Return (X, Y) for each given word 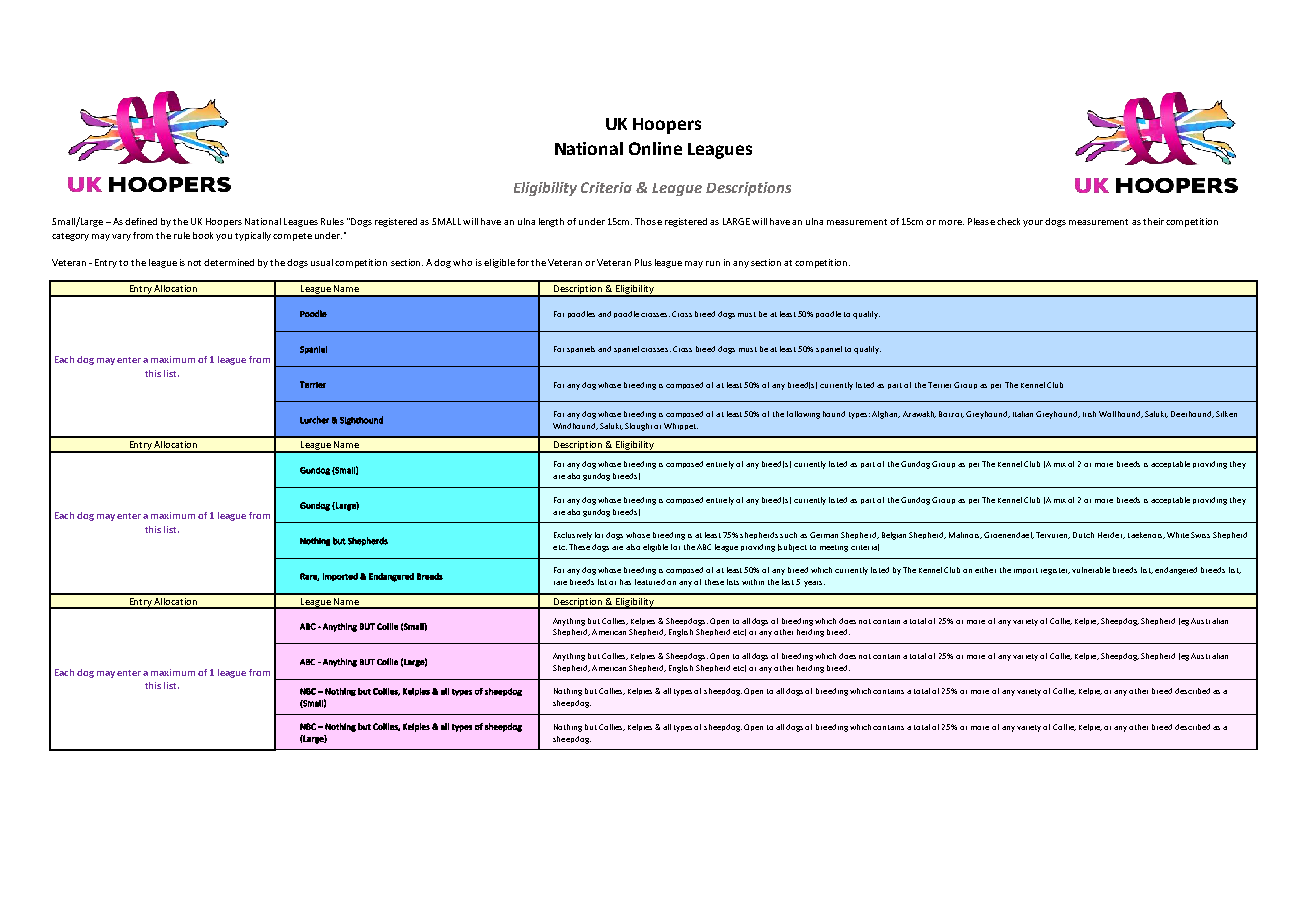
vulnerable (1091, 570)
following (803, 415)
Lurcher (314, 420)
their (1153, 221)
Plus (643, 262)
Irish (1089, 414)
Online (655, 148)
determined (229, 262)
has (625, 582)
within (753, 582)
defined (141, 221)
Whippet (681, 426)
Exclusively (573, 536)
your (1034, 223)
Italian (1023, 414)
